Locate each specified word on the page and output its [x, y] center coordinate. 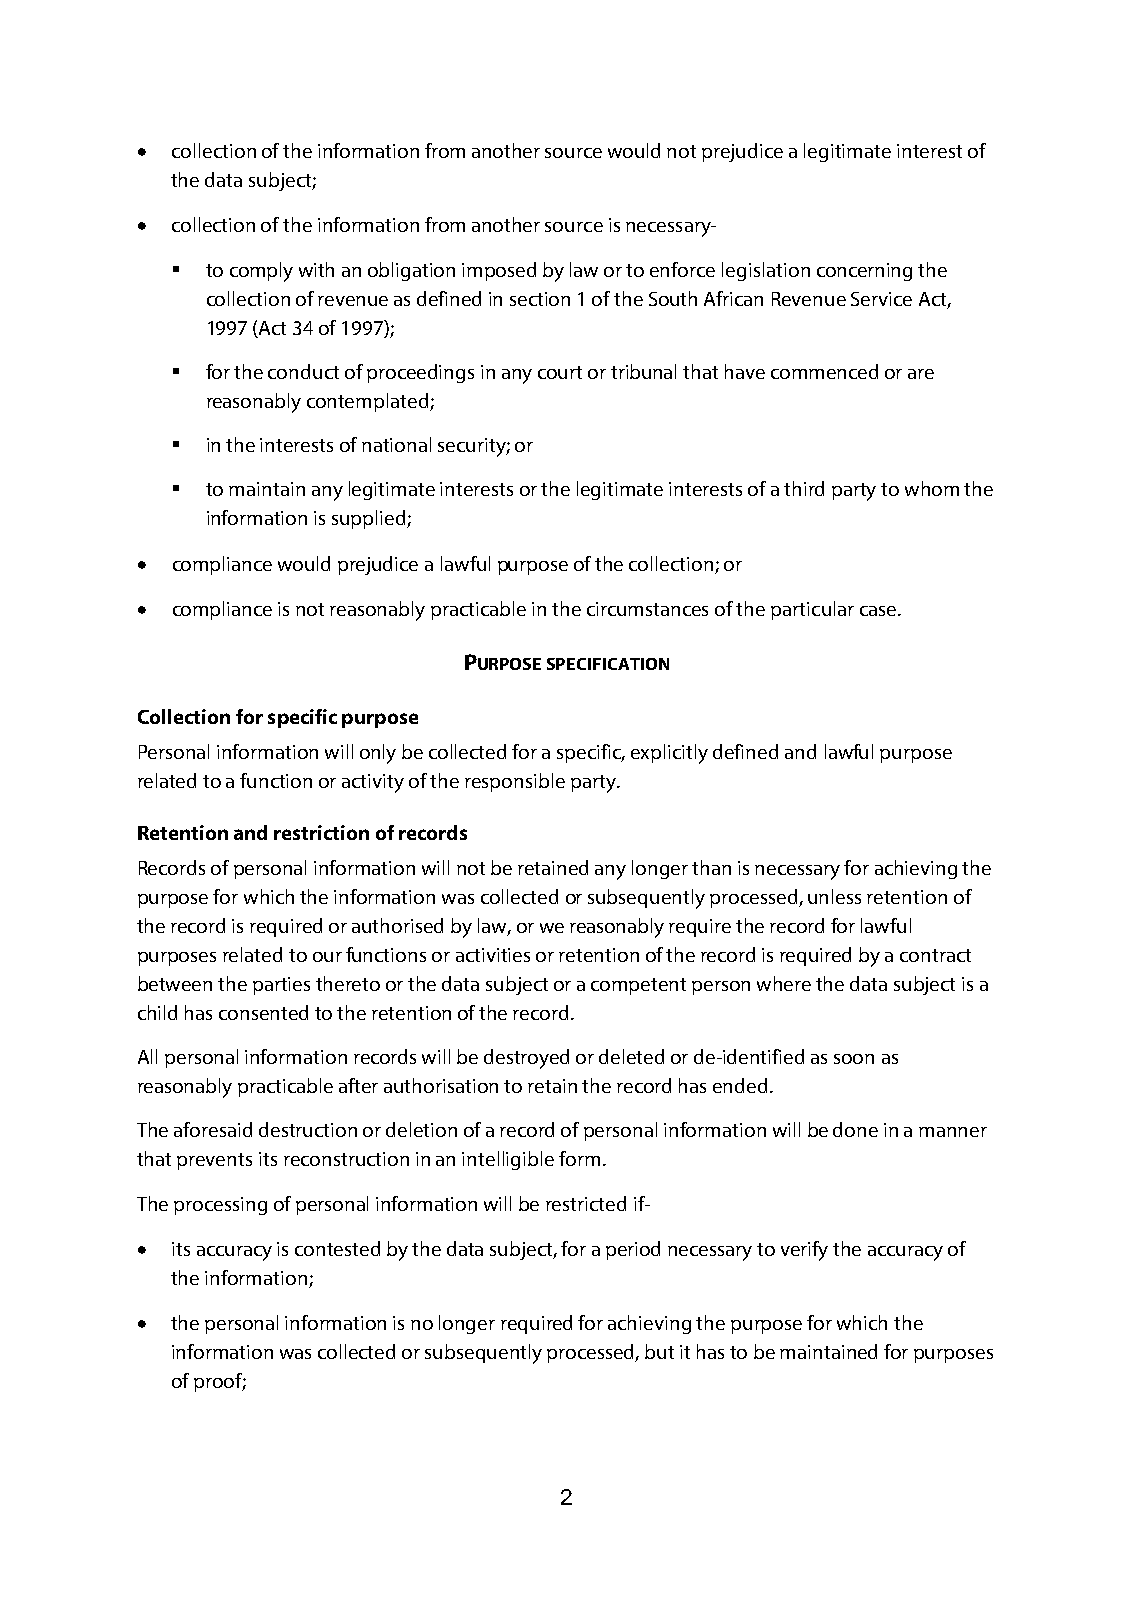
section [540, 299]
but [659, 1351]
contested [337, 1248]
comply [261, 272]
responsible [515, 782]
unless [834, 896]
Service [881, 299]
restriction [321, 832]
